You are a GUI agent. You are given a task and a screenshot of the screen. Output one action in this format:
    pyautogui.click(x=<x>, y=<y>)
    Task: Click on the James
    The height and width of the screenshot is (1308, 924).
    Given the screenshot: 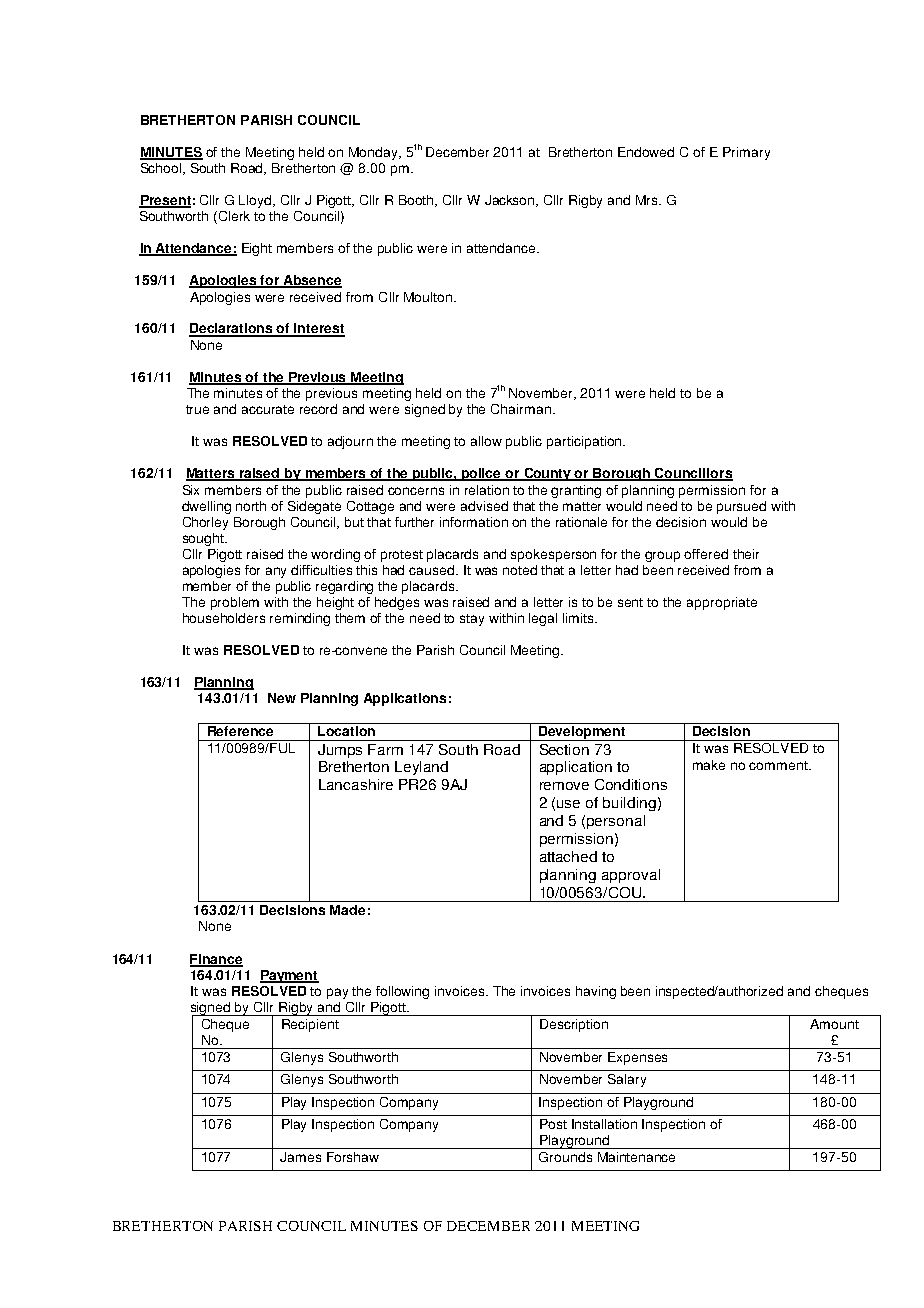 What is the action you would take?
    pyautogui.click(x=300, y=1157)
